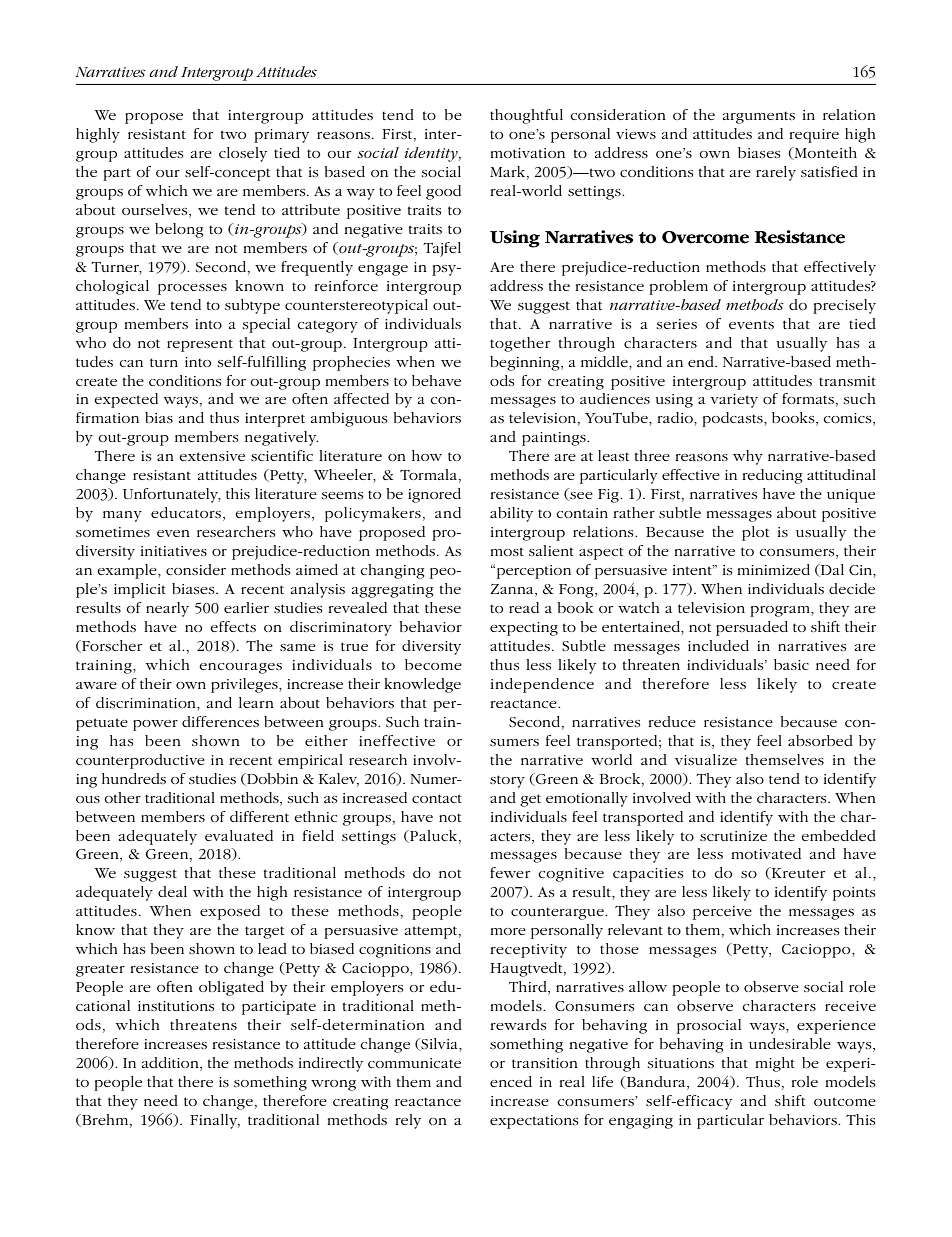 This document has width=952, height=1237. What do you see at coordinates (706, 759) in the document?
I see `visualize` at bounding box center [706, 759].
